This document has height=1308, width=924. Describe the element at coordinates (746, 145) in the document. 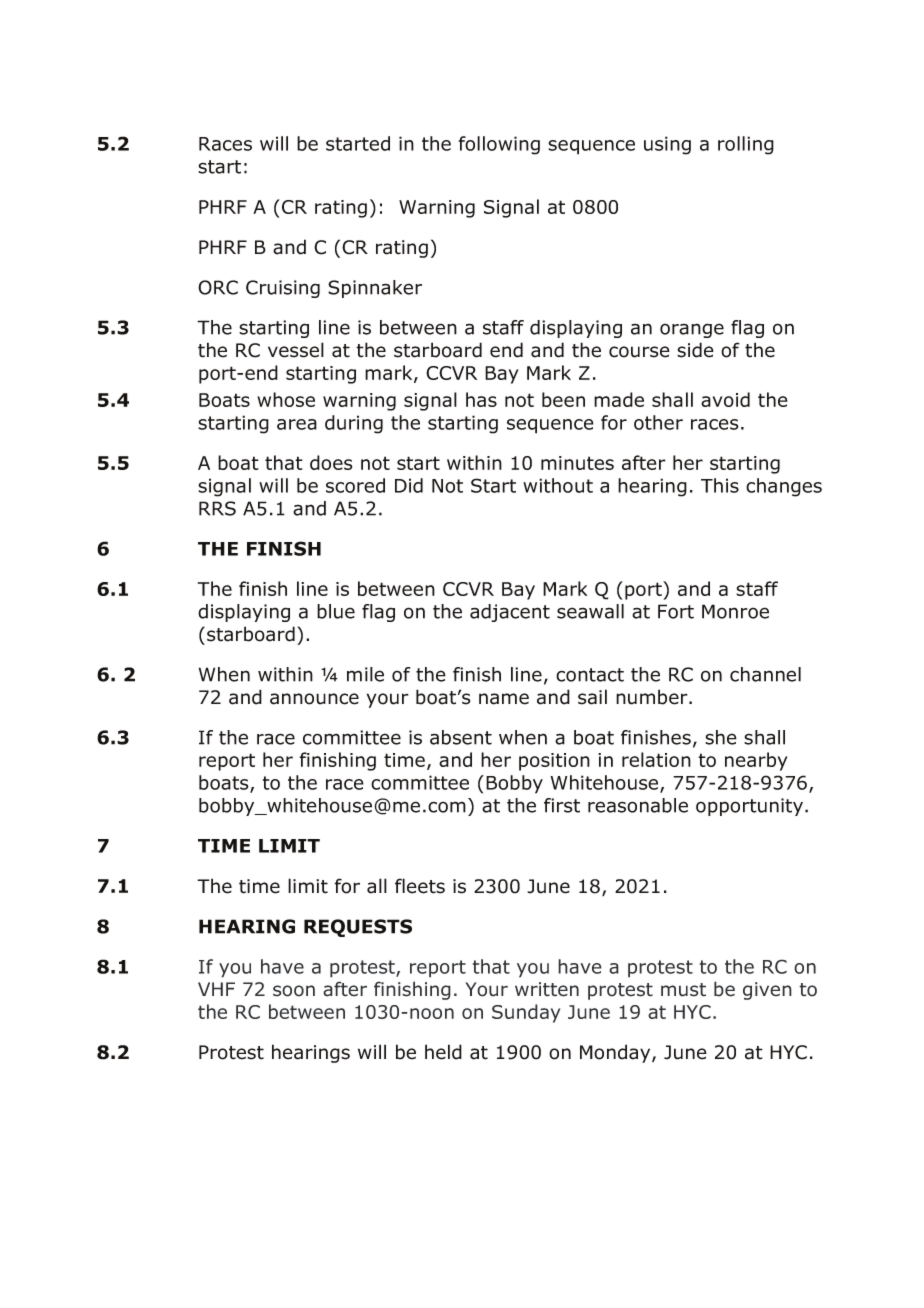

I see `rolling` at that location.
